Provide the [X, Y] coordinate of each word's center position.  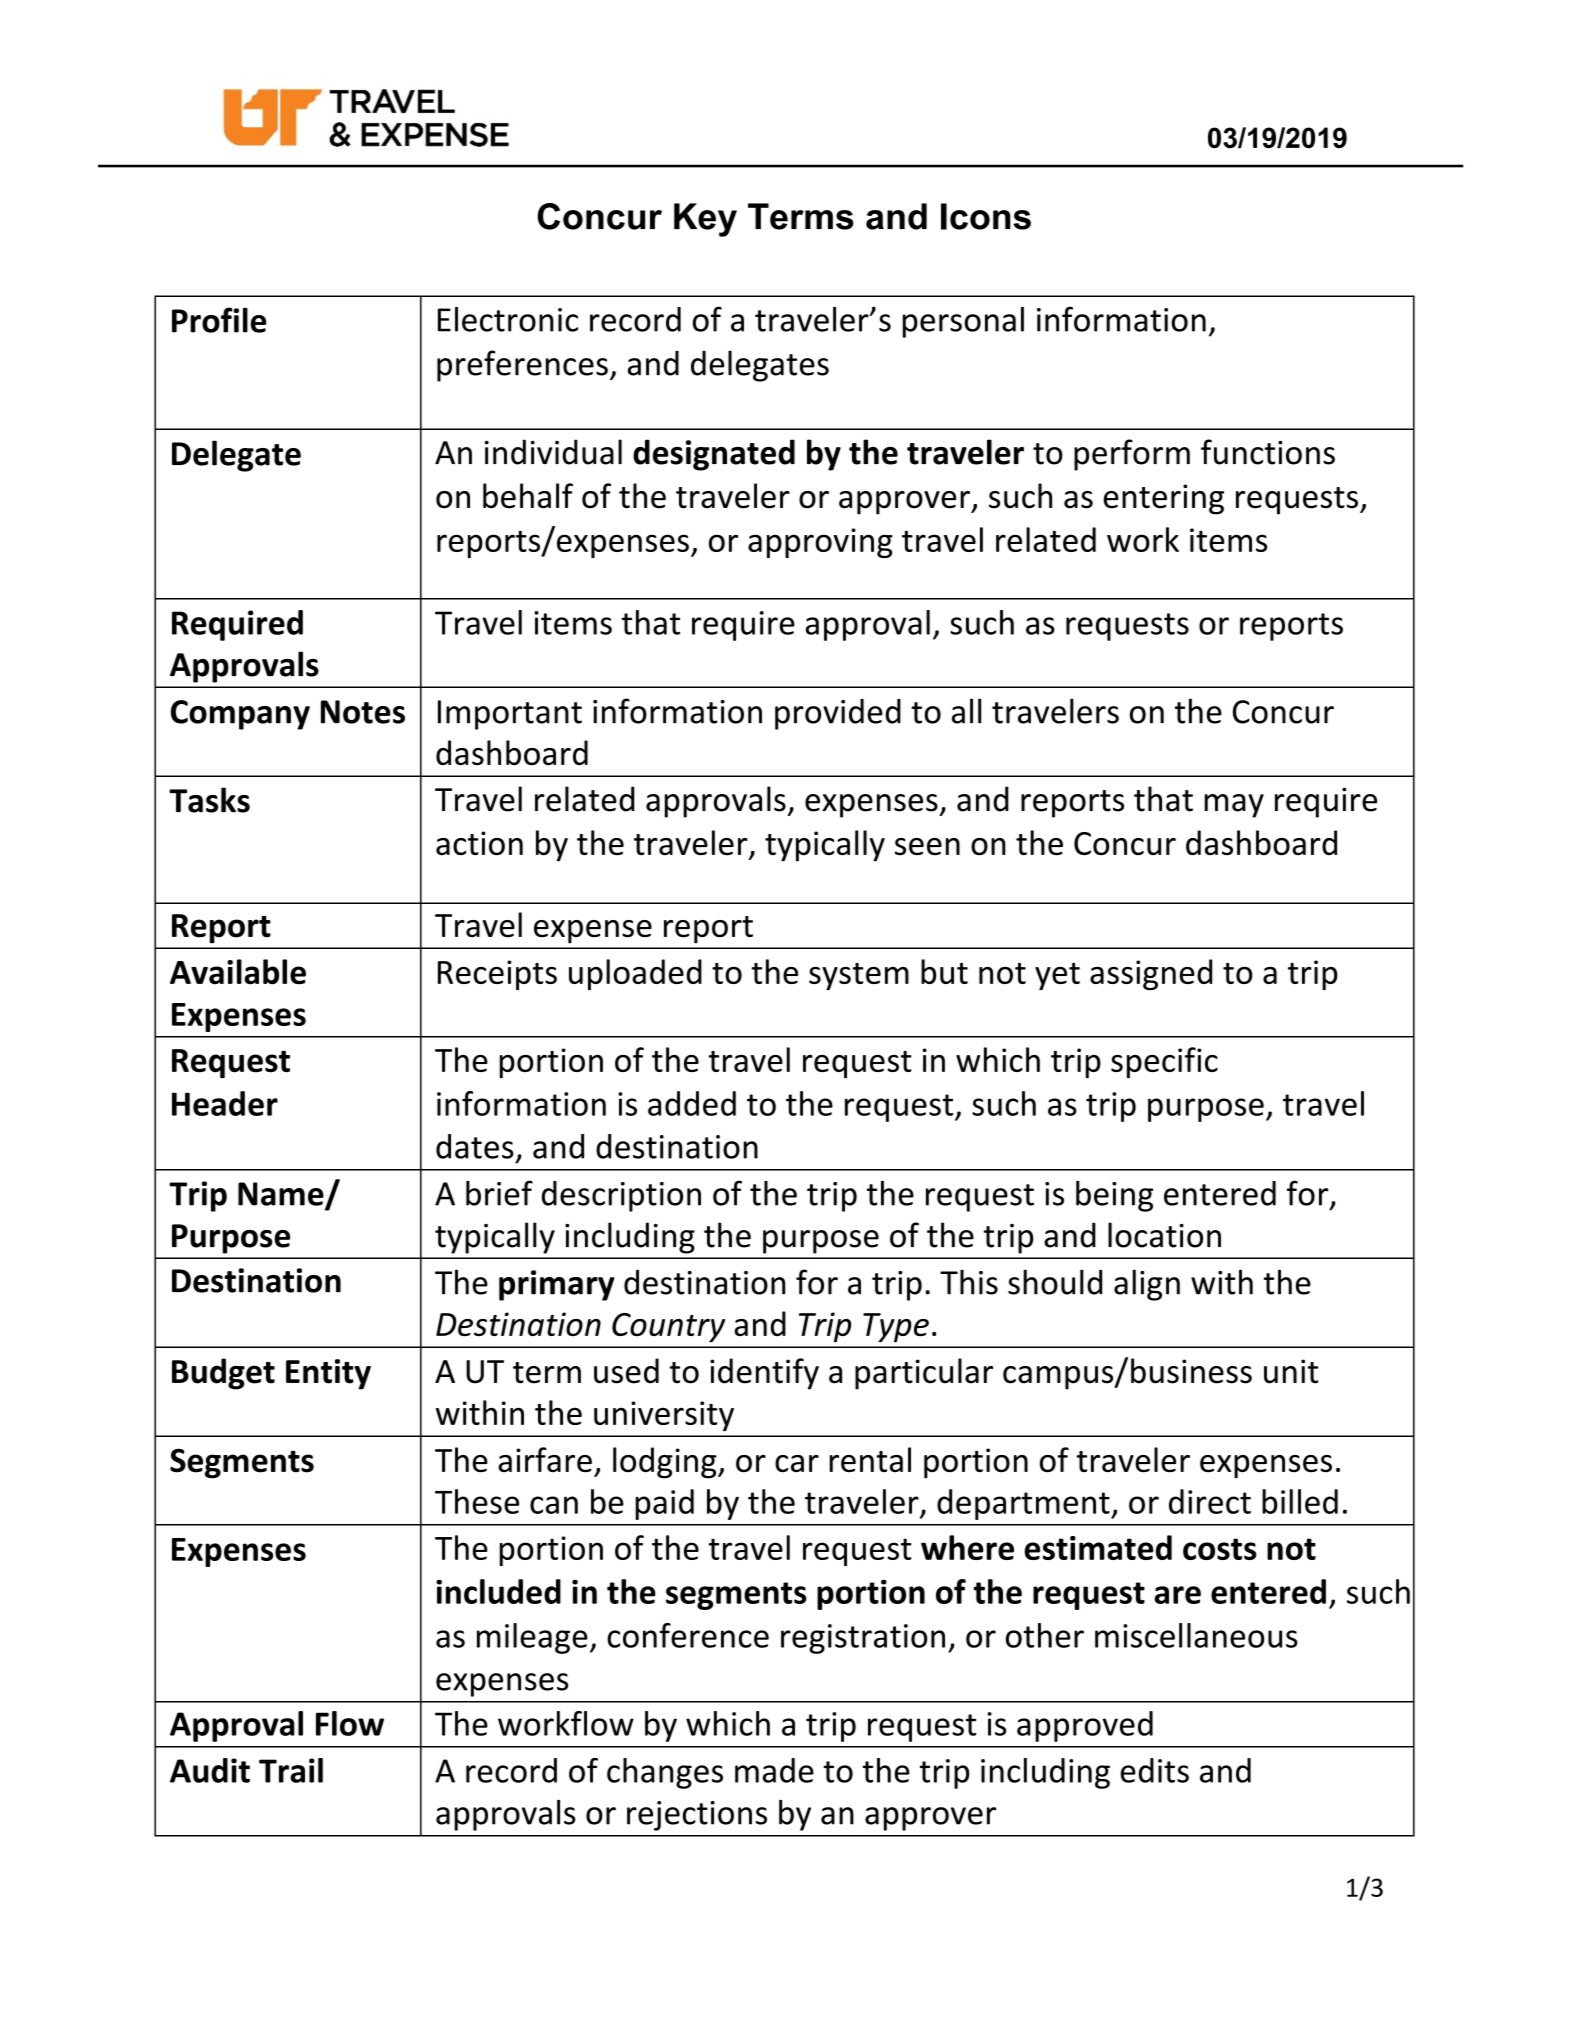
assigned [1151, 974]
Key [705, 220]
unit [1291, 1371]
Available [238, 972]
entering [1164, 499]
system [859, 976]
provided [838, 714]
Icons [986, 216]
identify [764, 1374]
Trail [291, 1770]
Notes [363, 712]
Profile [219, 320]
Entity [328, 1374]
